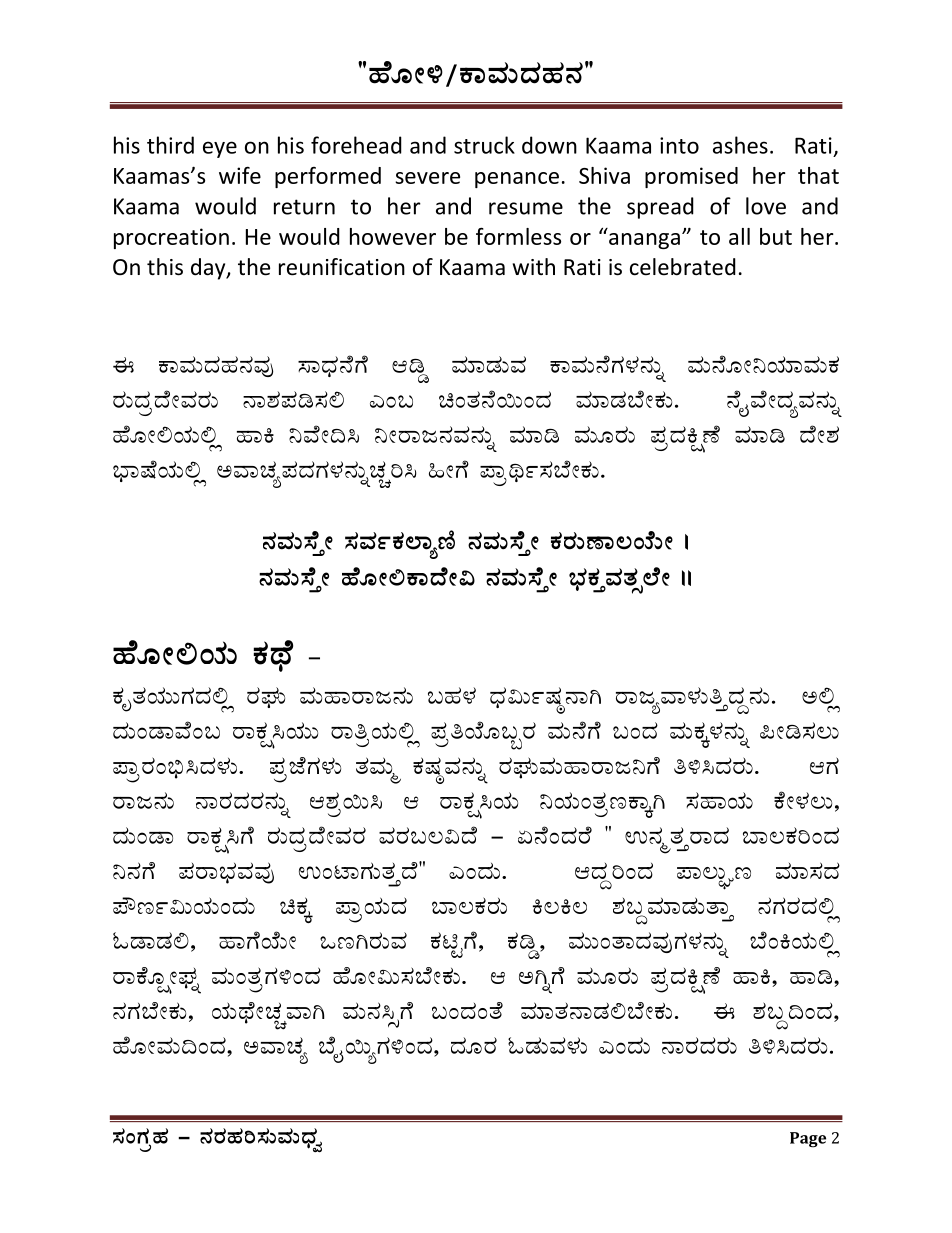  Describe the element at coordinates (683, 267) in the image. I see `celebrated` at that location.
